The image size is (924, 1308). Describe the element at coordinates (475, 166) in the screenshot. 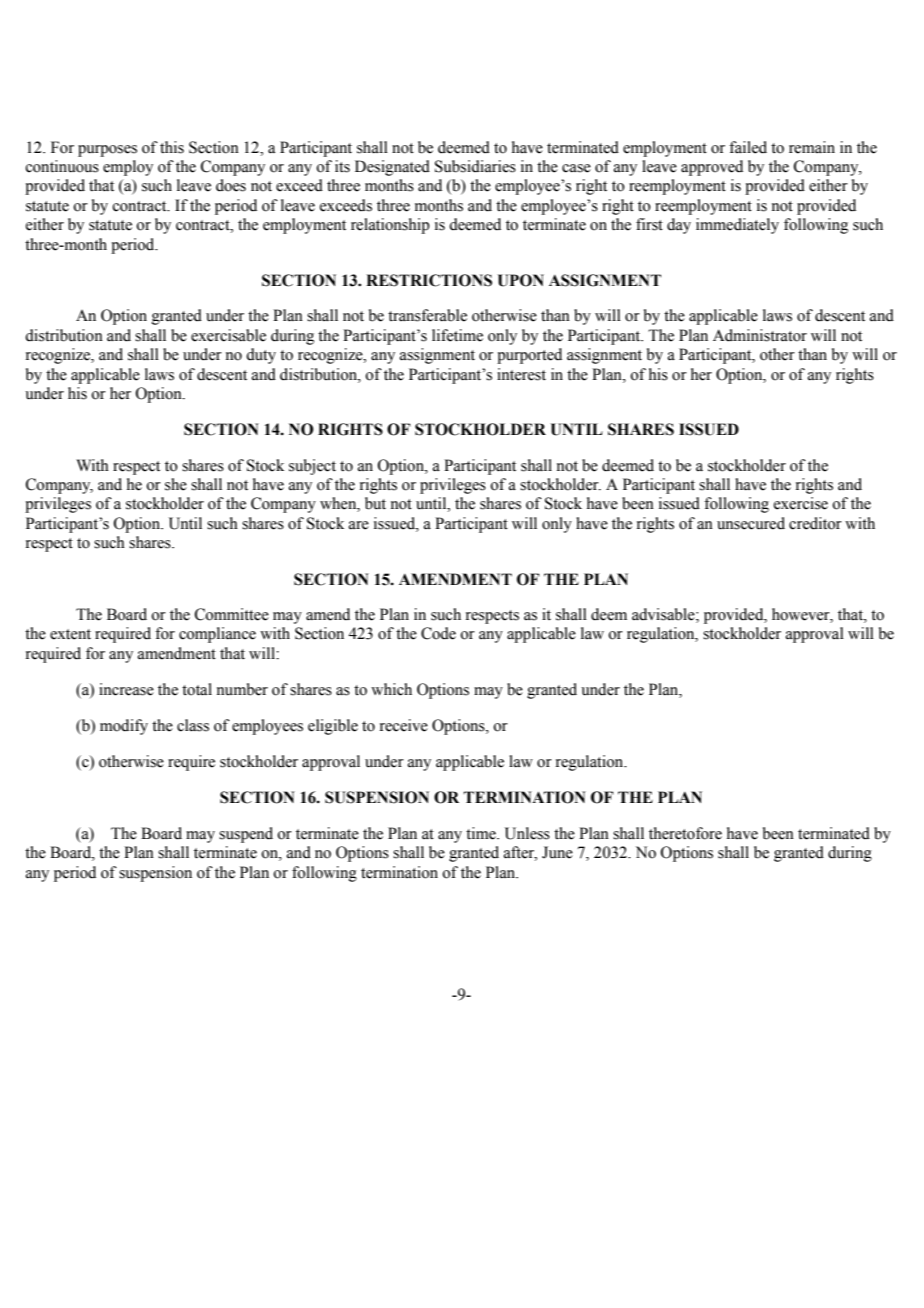

I see `Subsidiaries` at that location.
